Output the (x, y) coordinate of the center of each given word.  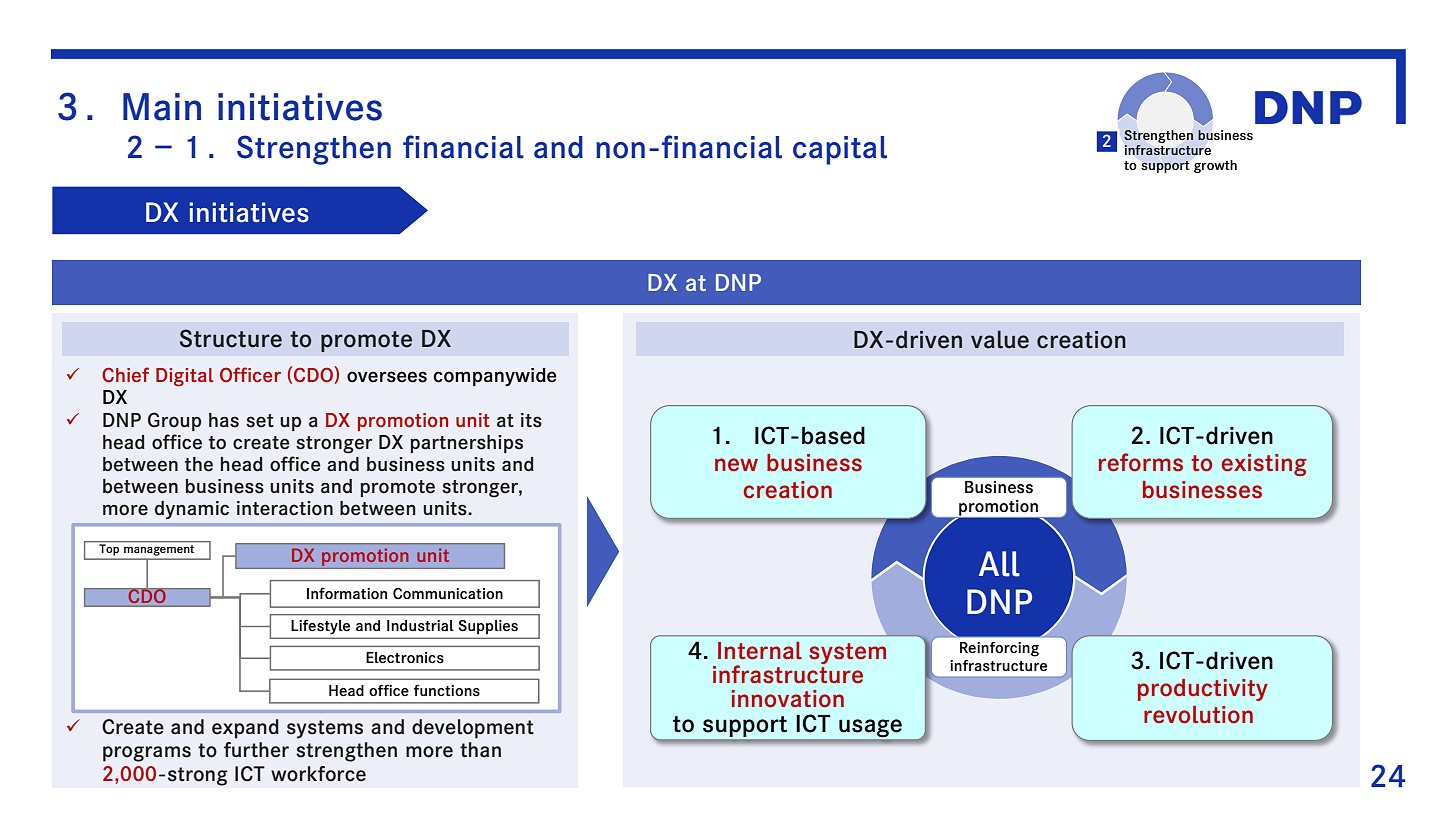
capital (840, 150)
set (260, 421)
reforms (1141, 462)
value (1000, 340)
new (736, 465)
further (256, 750)
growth (1215, 166)
